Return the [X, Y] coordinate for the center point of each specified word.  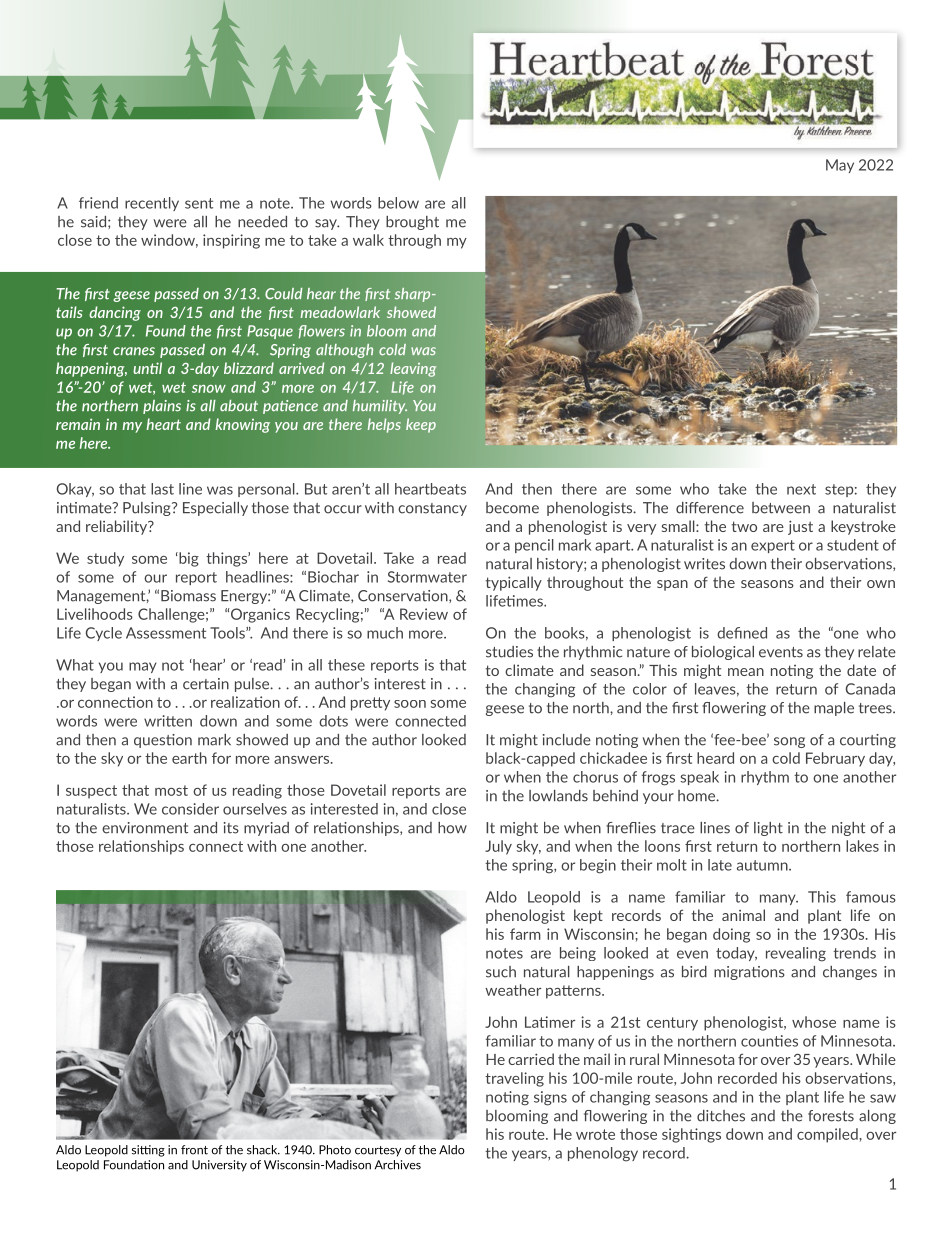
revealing [796, 954]
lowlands [558, 796]
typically [513, 583]
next [801, 489]
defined [742, 633]
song [789, 742]
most [171, 790]
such [501, 972]
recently [152, 204]
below [398, 203]
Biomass [188, 596]
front [194, 1150]
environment [145, 828]
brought [412, 223]
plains [162, 407]
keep [421, 425]
